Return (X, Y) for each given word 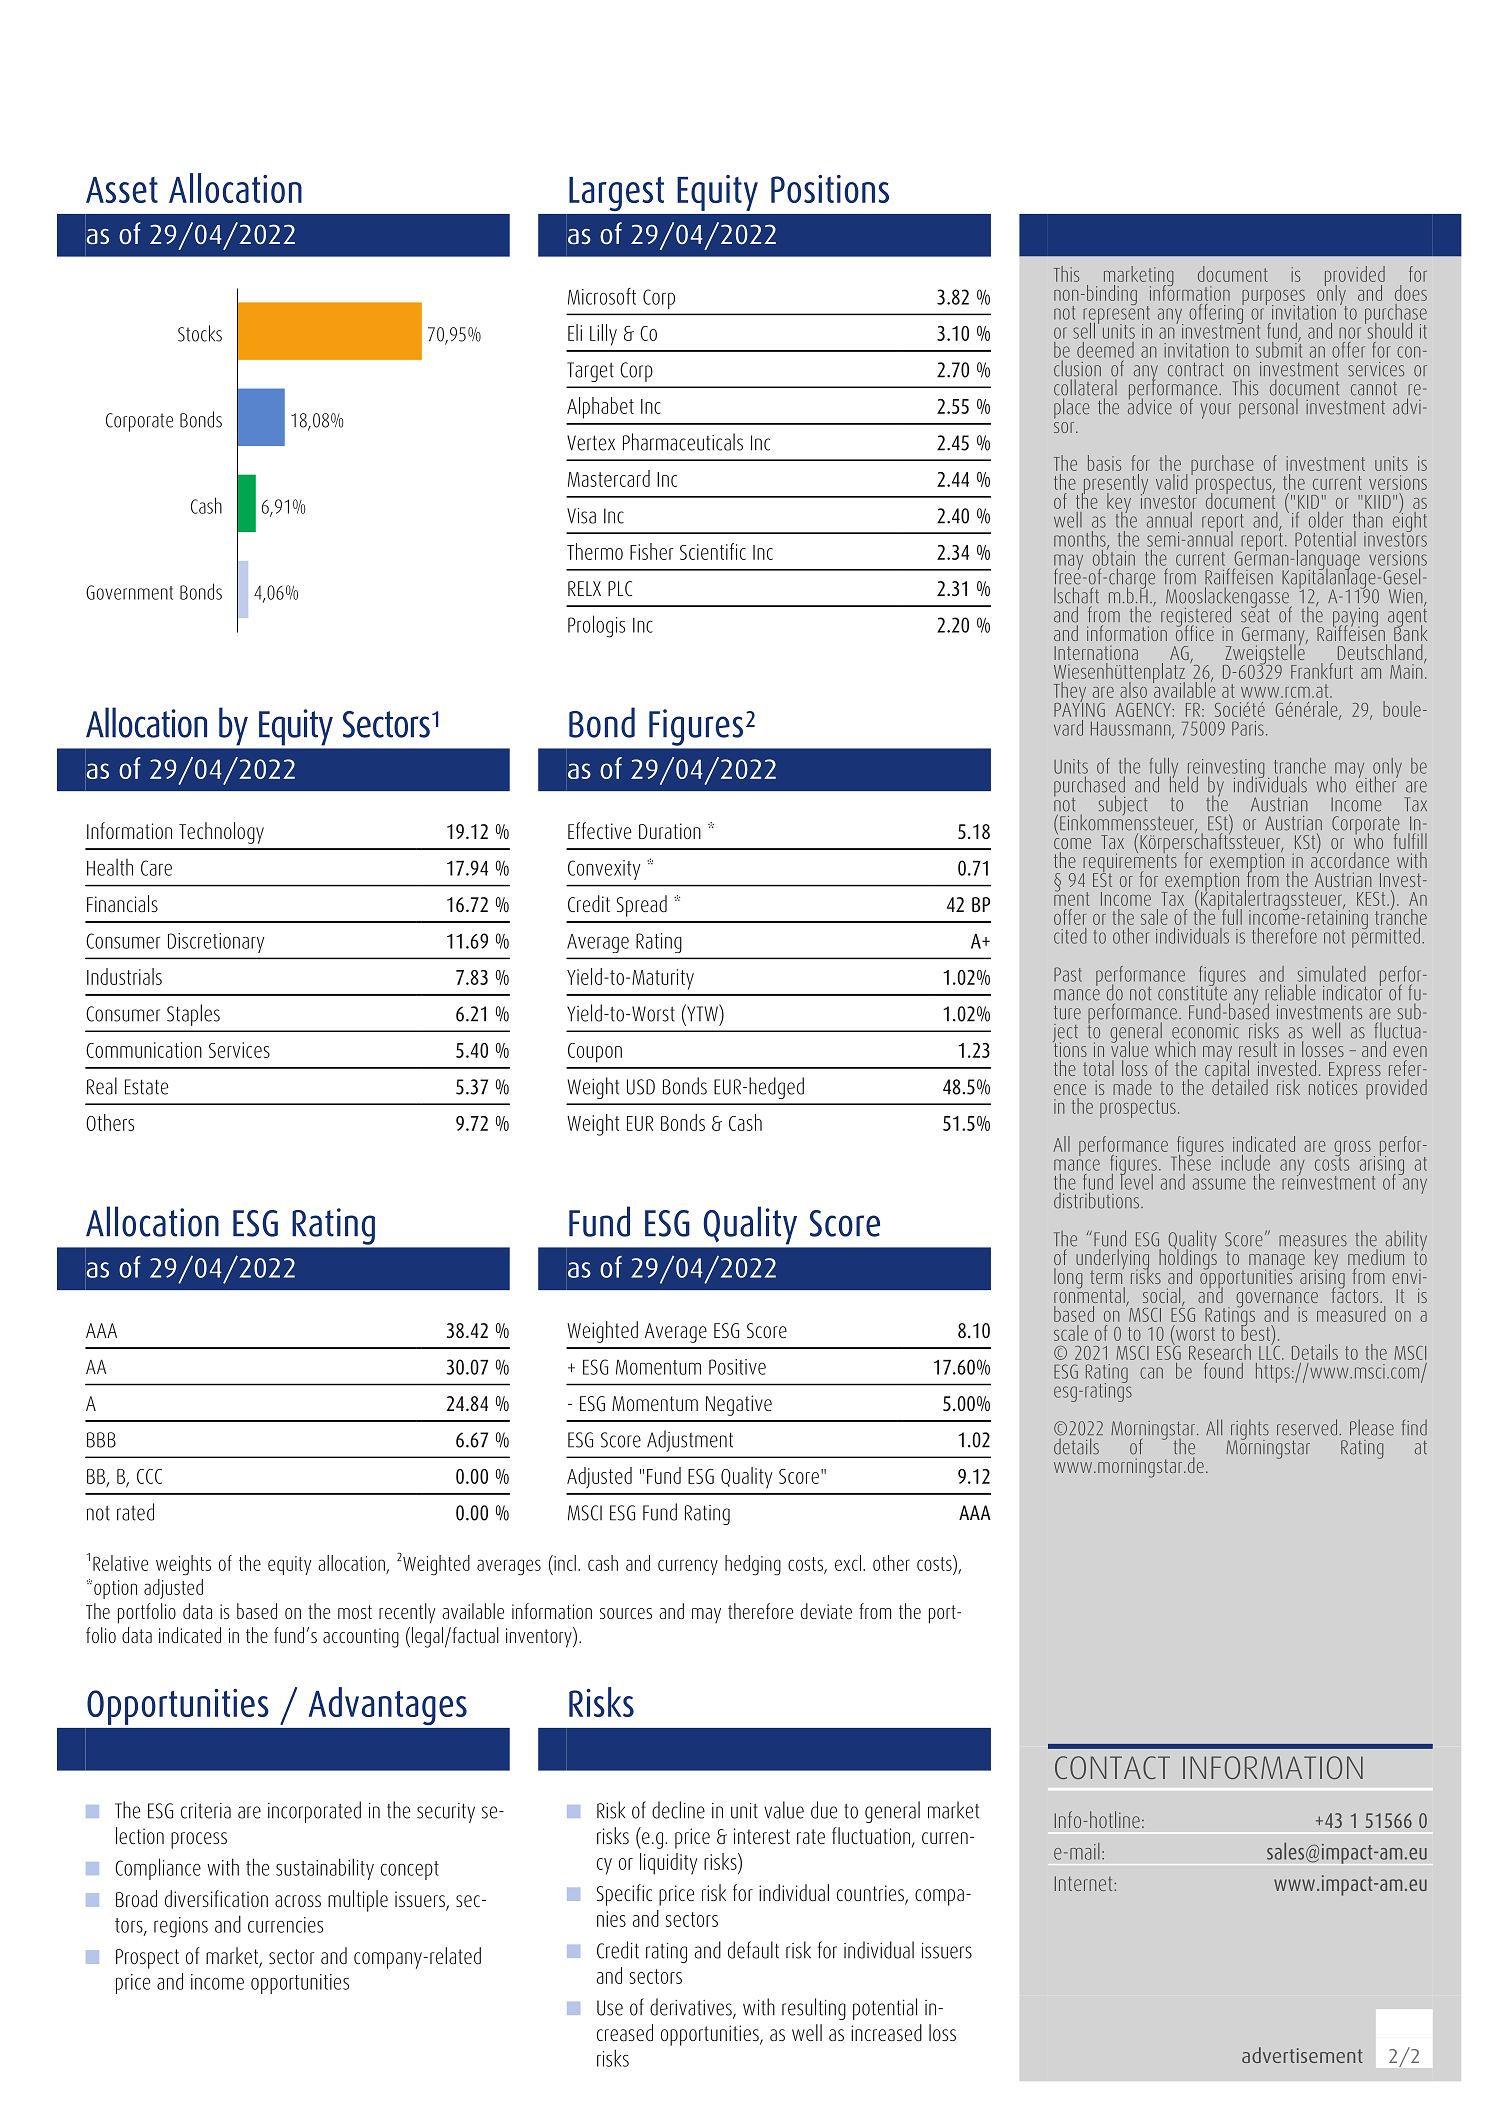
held (1184, 783)
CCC (149, 1476)
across (298, 1901)
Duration (670, 831)
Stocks (200, 333)
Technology (221, 833)
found (1223, 1371)
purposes (1273, 298)
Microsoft (602, 296)
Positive (737, 1367)
